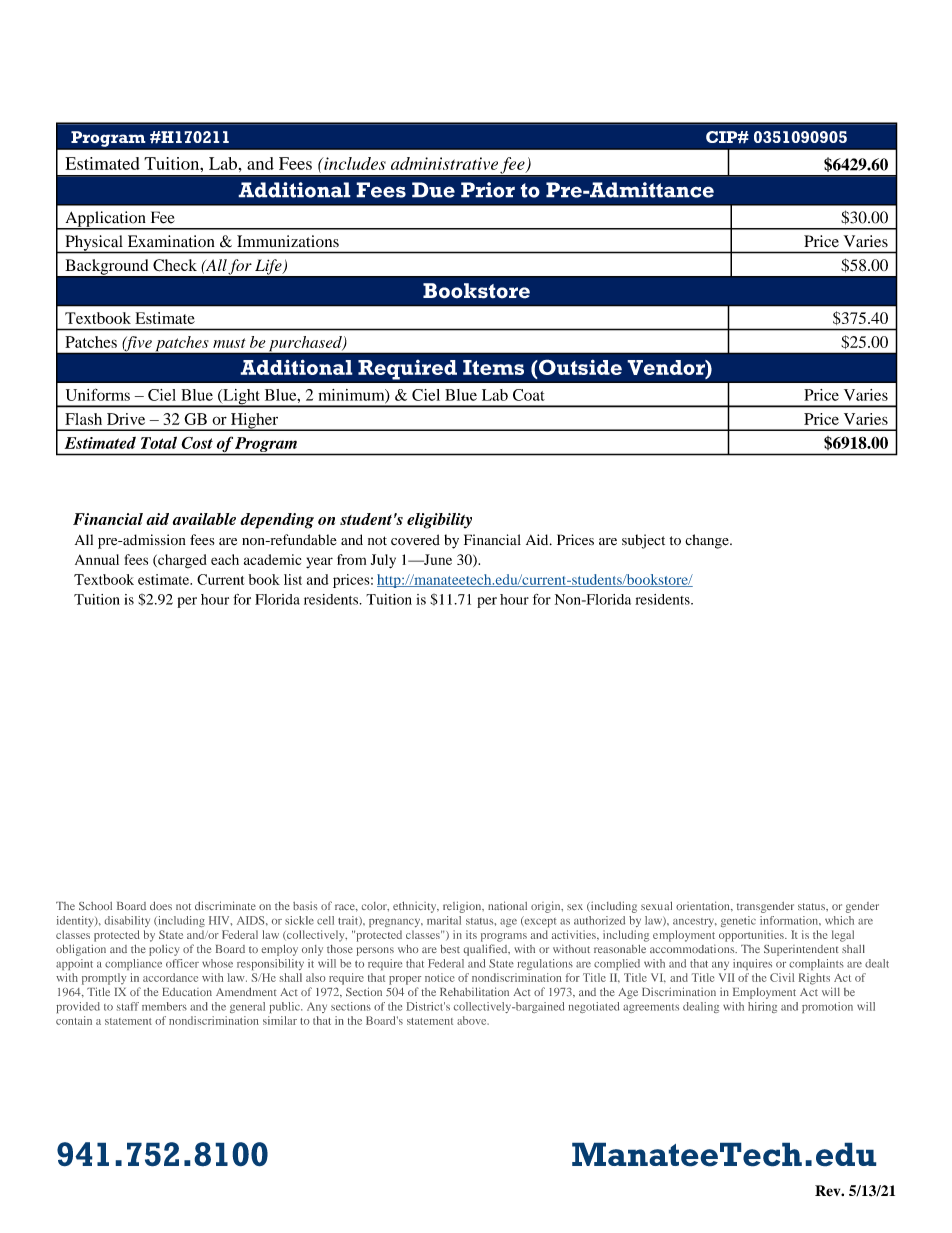 This screenshot has width=952, height=1233. What do you see at coordinates (161, 905) in the screenshot?
I see `does` at bounding box center [161, 905].
